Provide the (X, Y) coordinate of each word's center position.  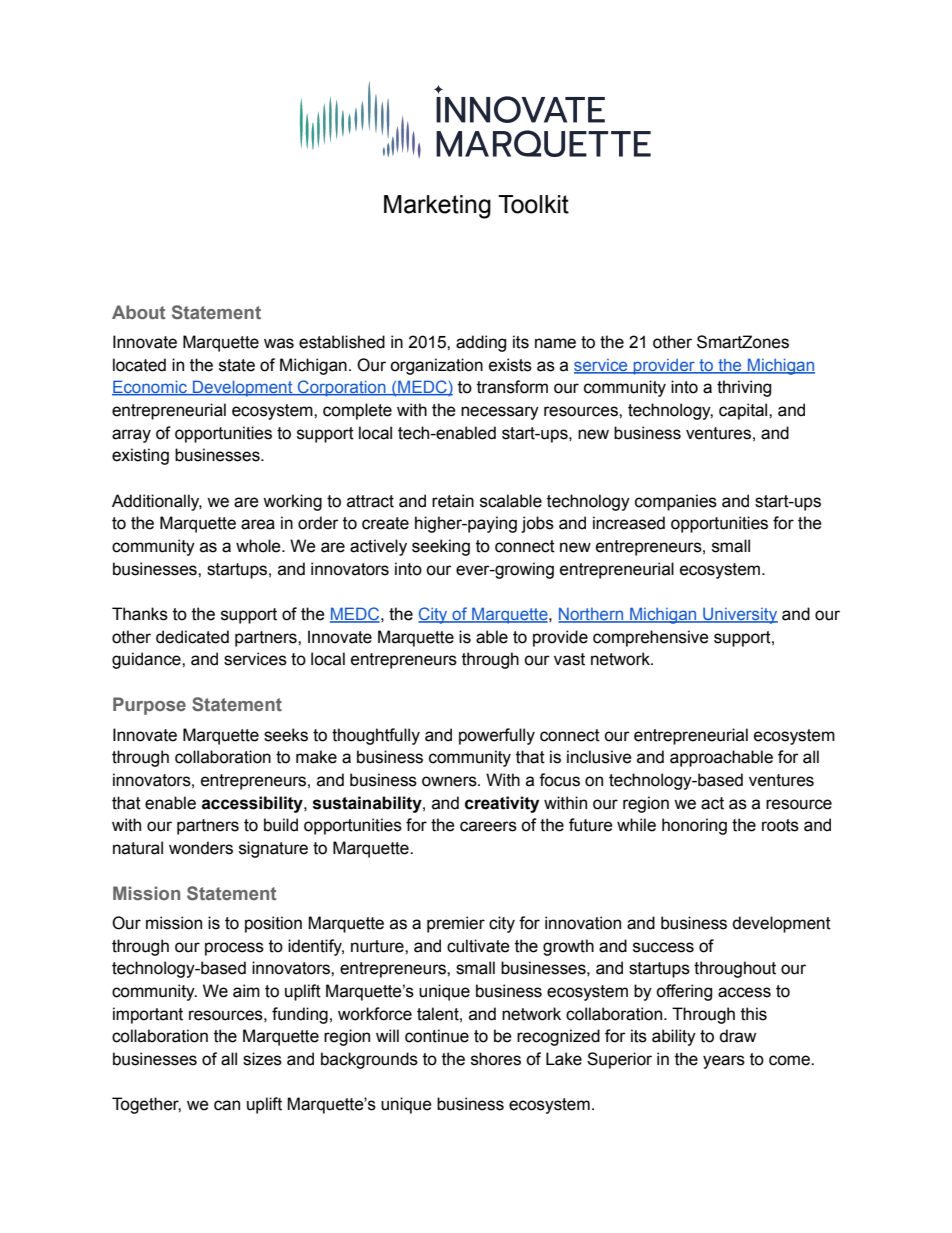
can (227, 1105)
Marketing (437, 207)
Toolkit (533, 204)
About (139, 312)
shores (496, 1059)
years (724, 1062)
